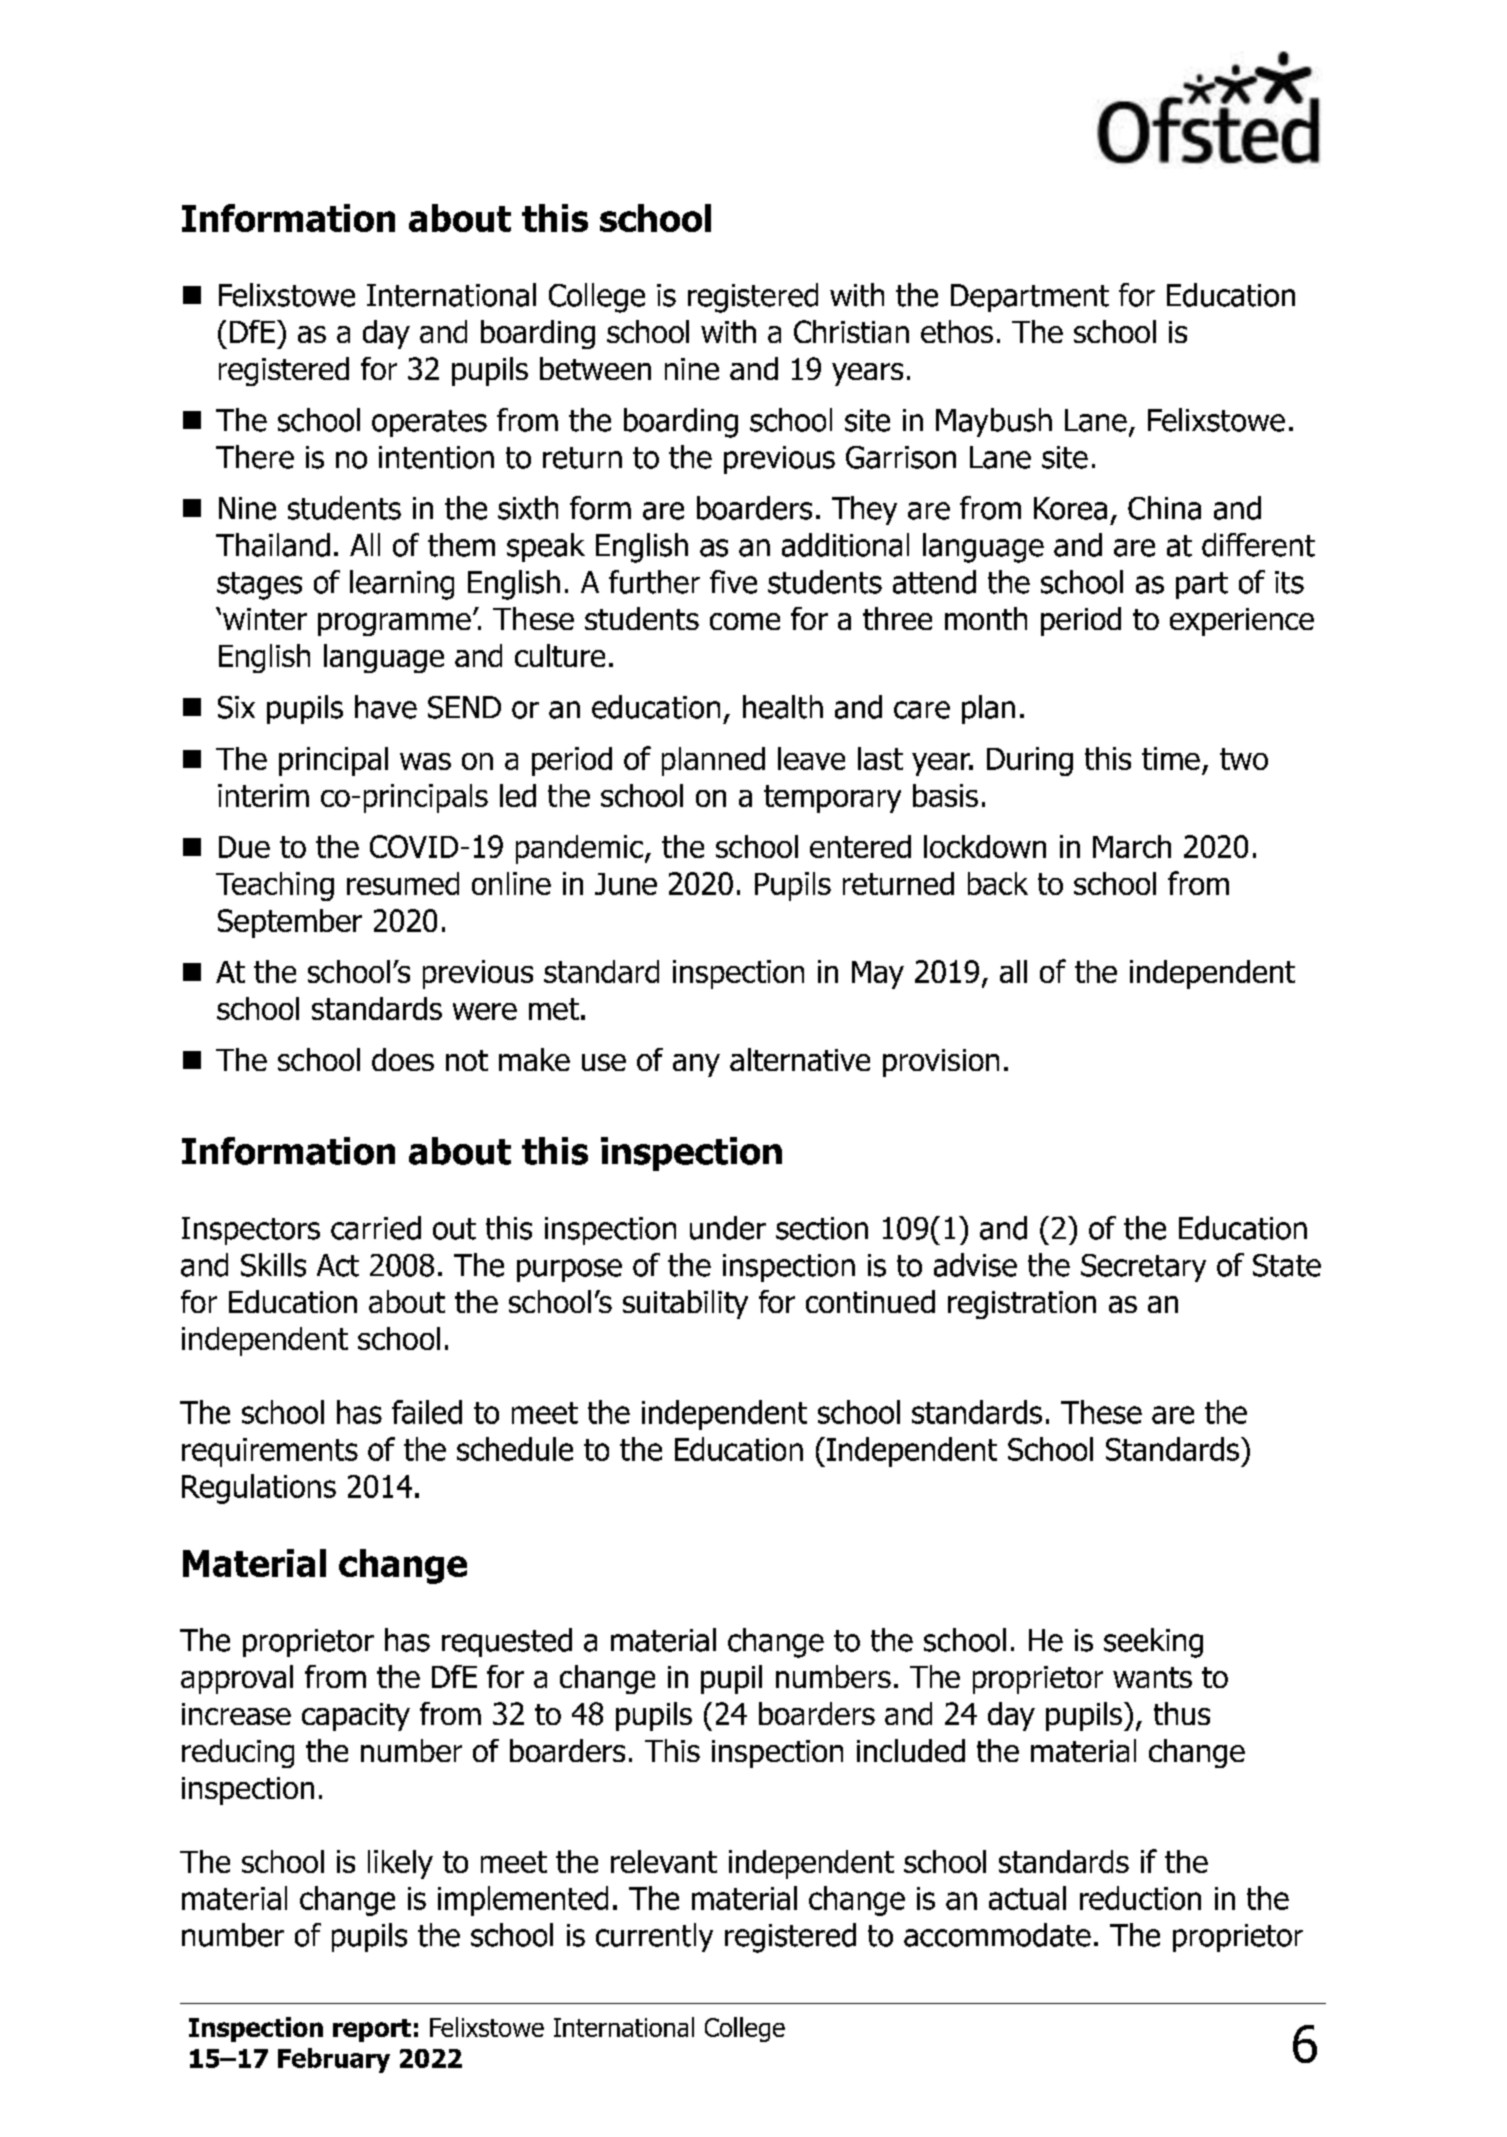 This document has height=2137, width=1507. Describe the element at coordinates (654, 1937) in the document. I see `currently` at that location.
